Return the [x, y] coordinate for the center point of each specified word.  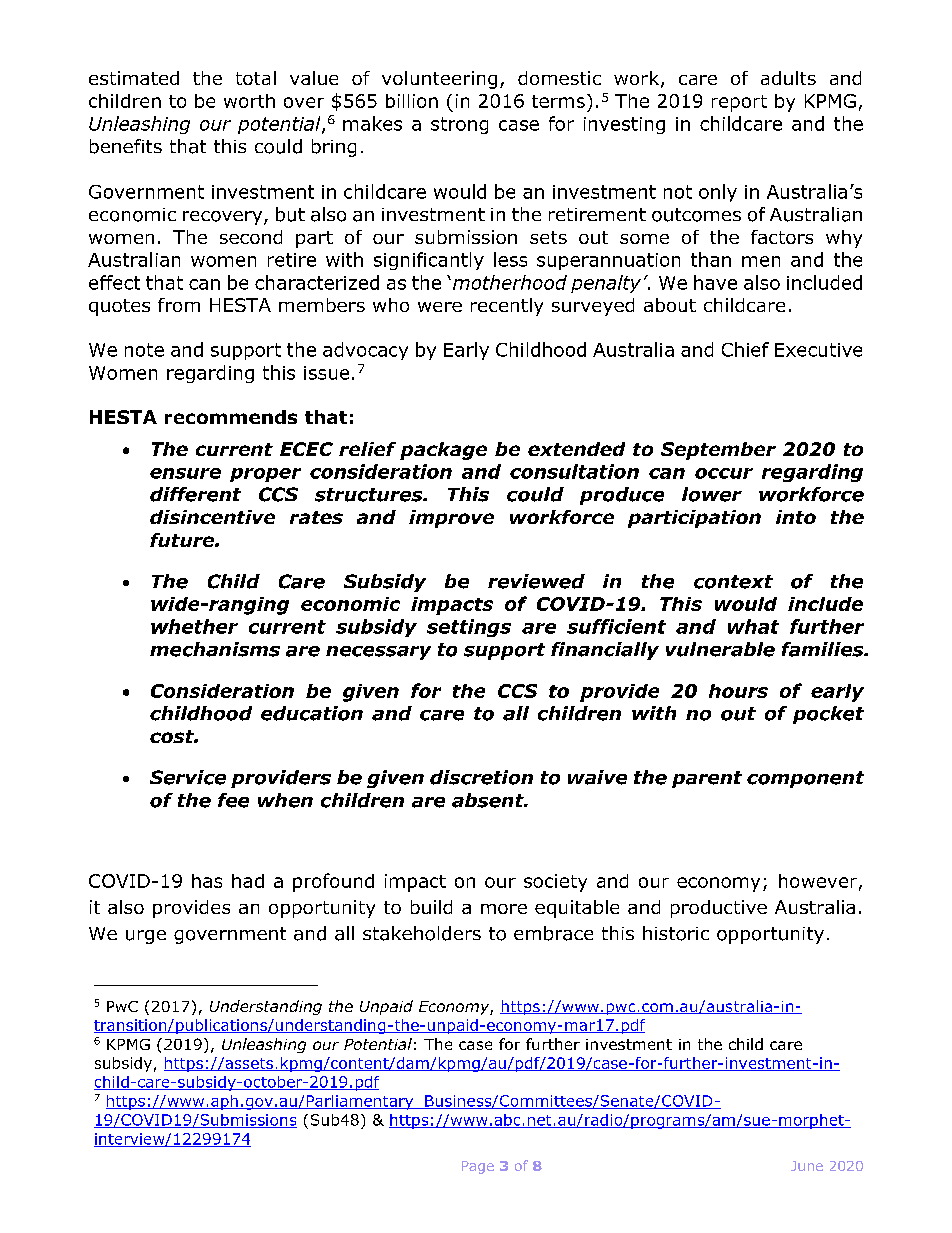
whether [194, 626]
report [739, 103]
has [207, 881]
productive [719, 909]
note [144, 350]
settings [469, 628]
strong [459, 125]
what [753, 626]
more [504, 909]
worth [249, 101]
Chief [745, 349]
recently [507, 307]
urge [146, 937]
